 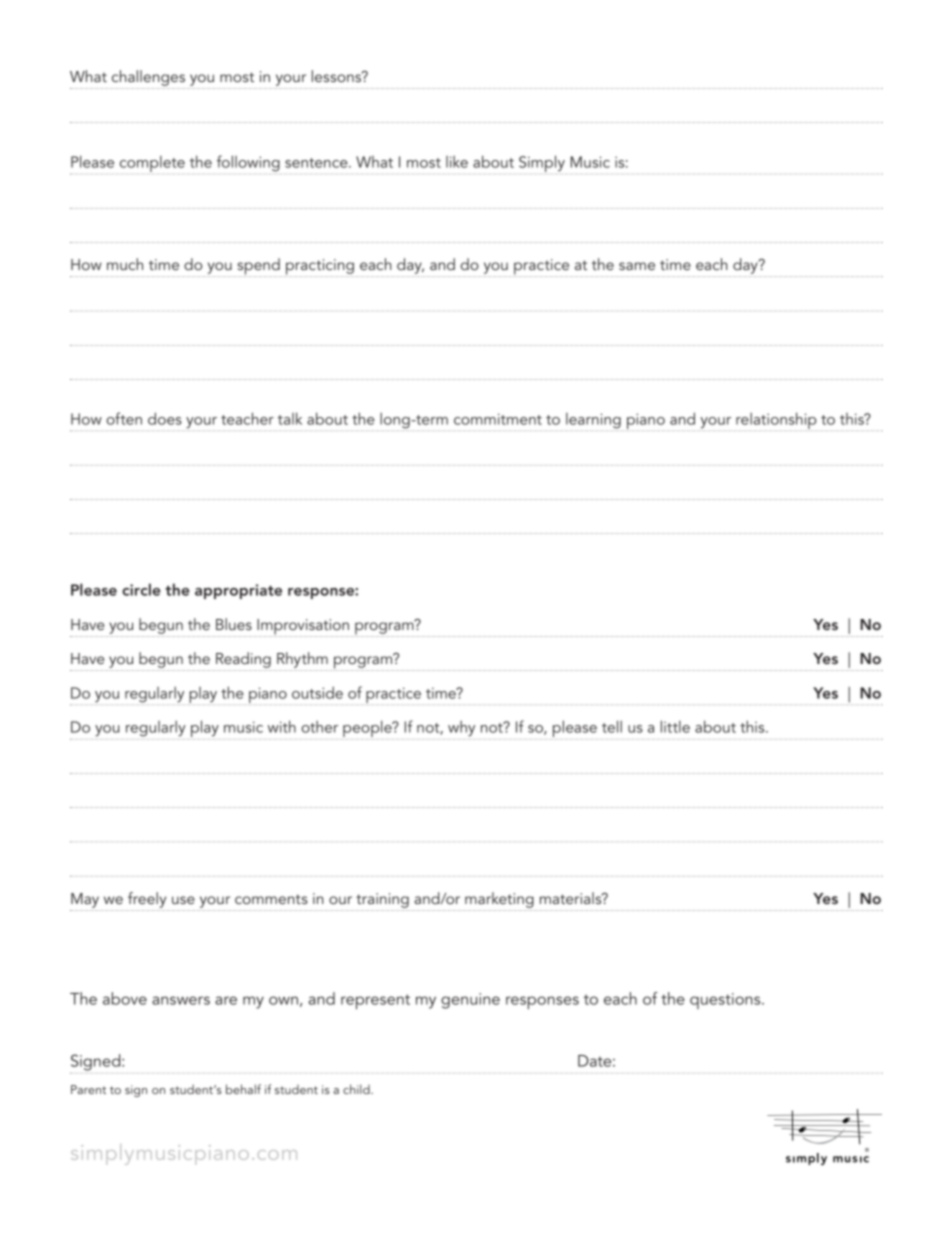 I want to click on answers, so click(x=181, y=1000).
